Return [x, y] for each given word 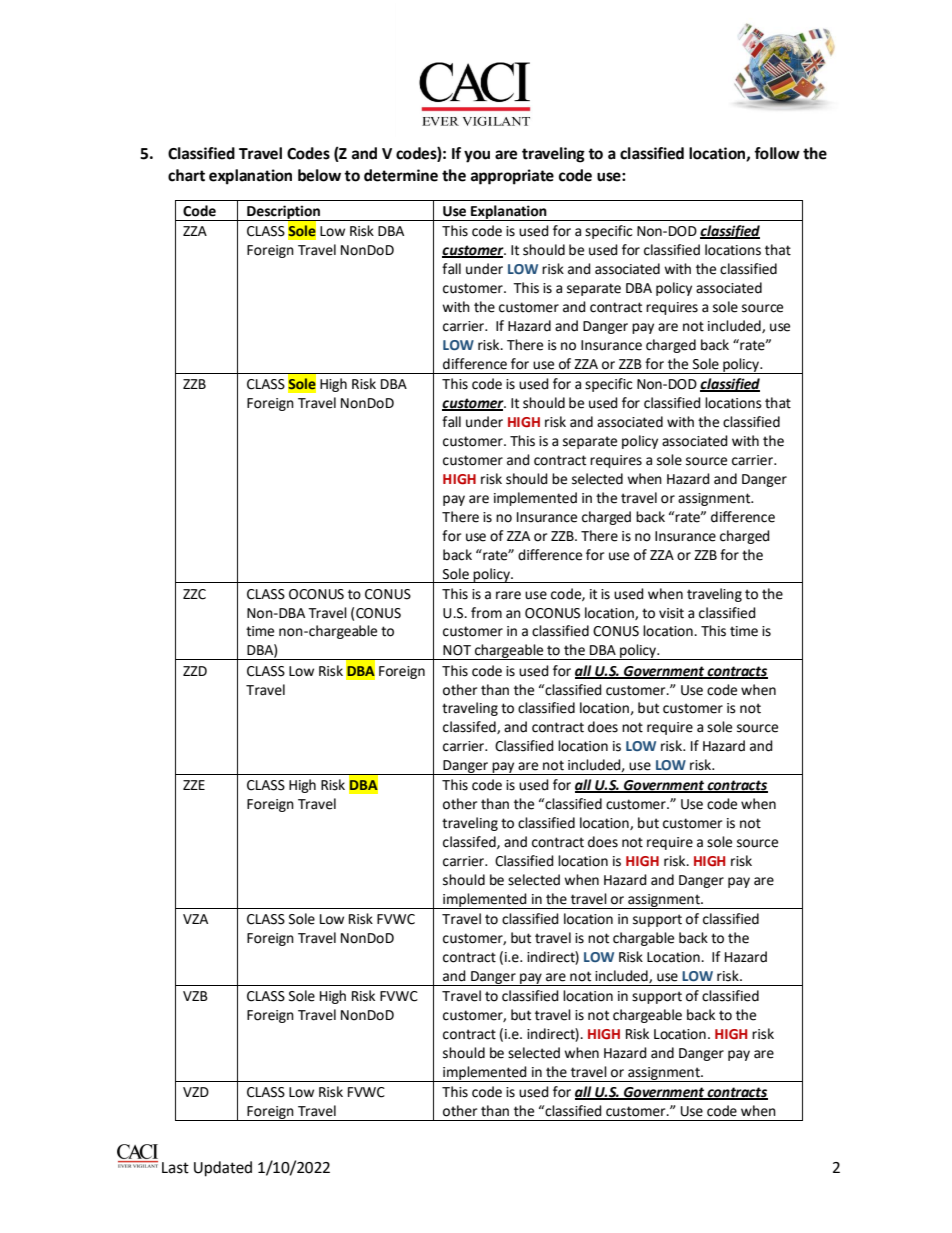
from [486, 613]
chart [186, 175]
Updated [223, 1169]
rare [508, 595]
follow [777, 153]
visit [671, 613]
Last [175, 1168]
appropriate [512, 177]
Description [284, 213]
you [477, 156]
